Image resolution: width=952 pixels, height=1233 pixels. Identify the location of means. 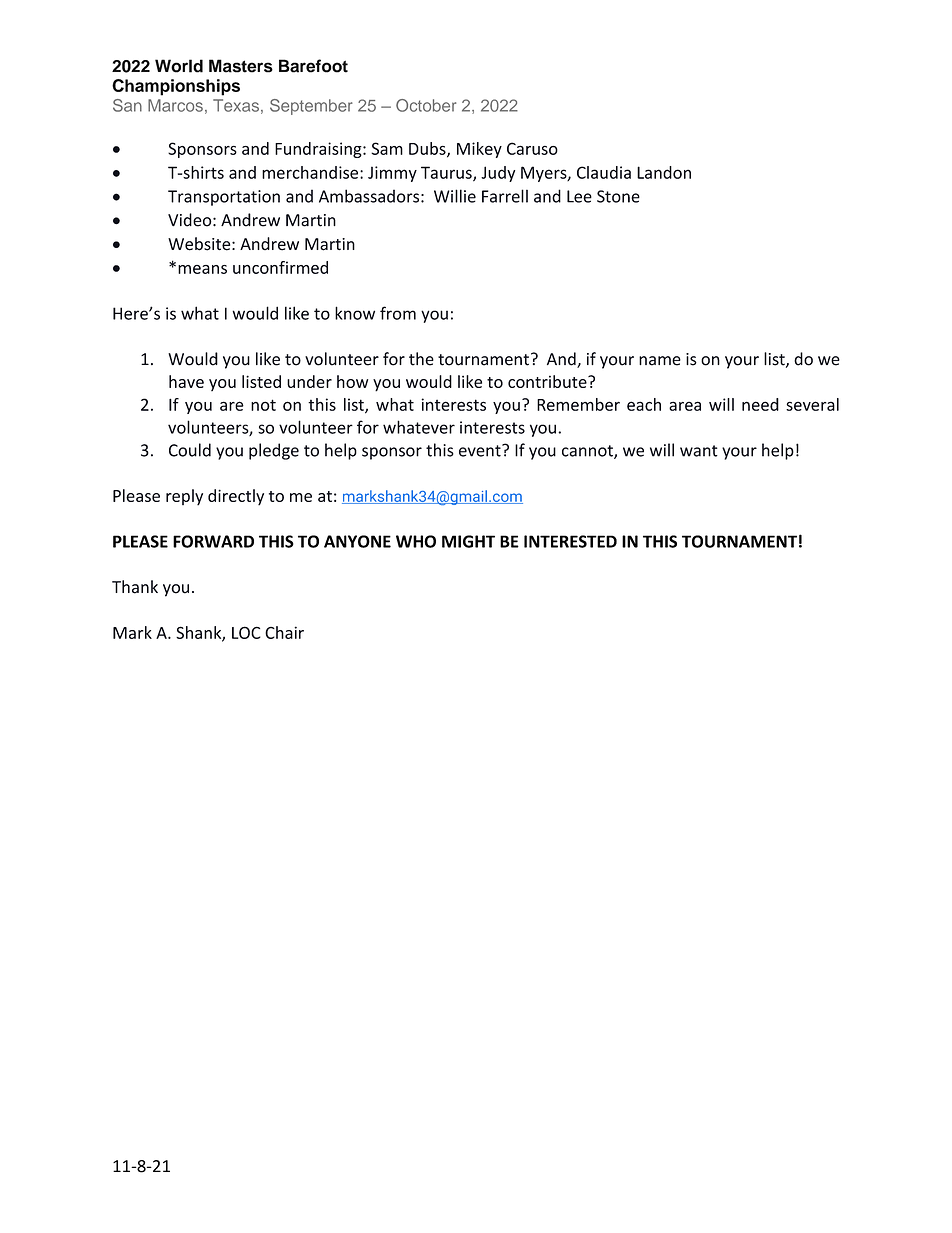
(202, 269).
